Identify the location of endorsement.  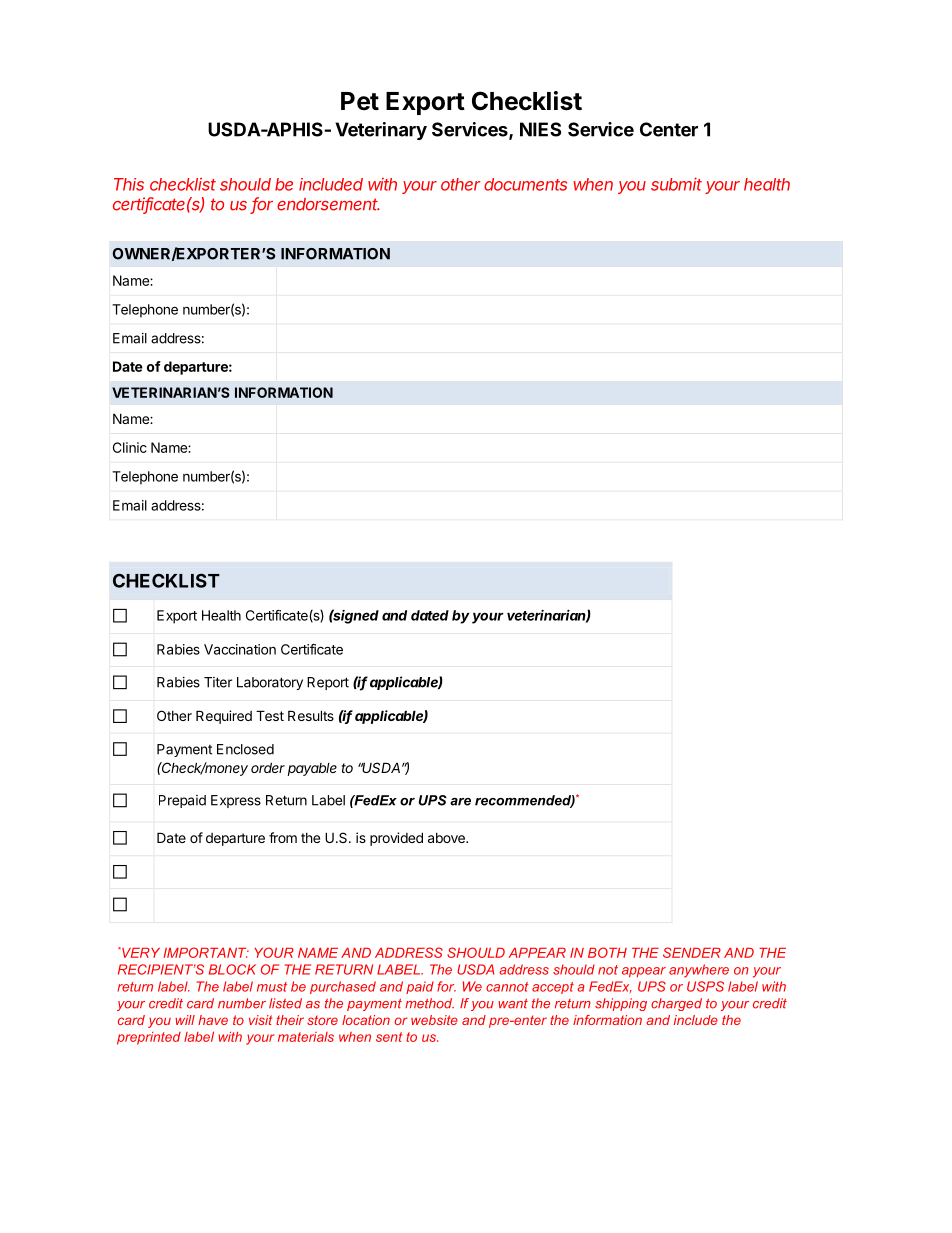
(328, 204).
